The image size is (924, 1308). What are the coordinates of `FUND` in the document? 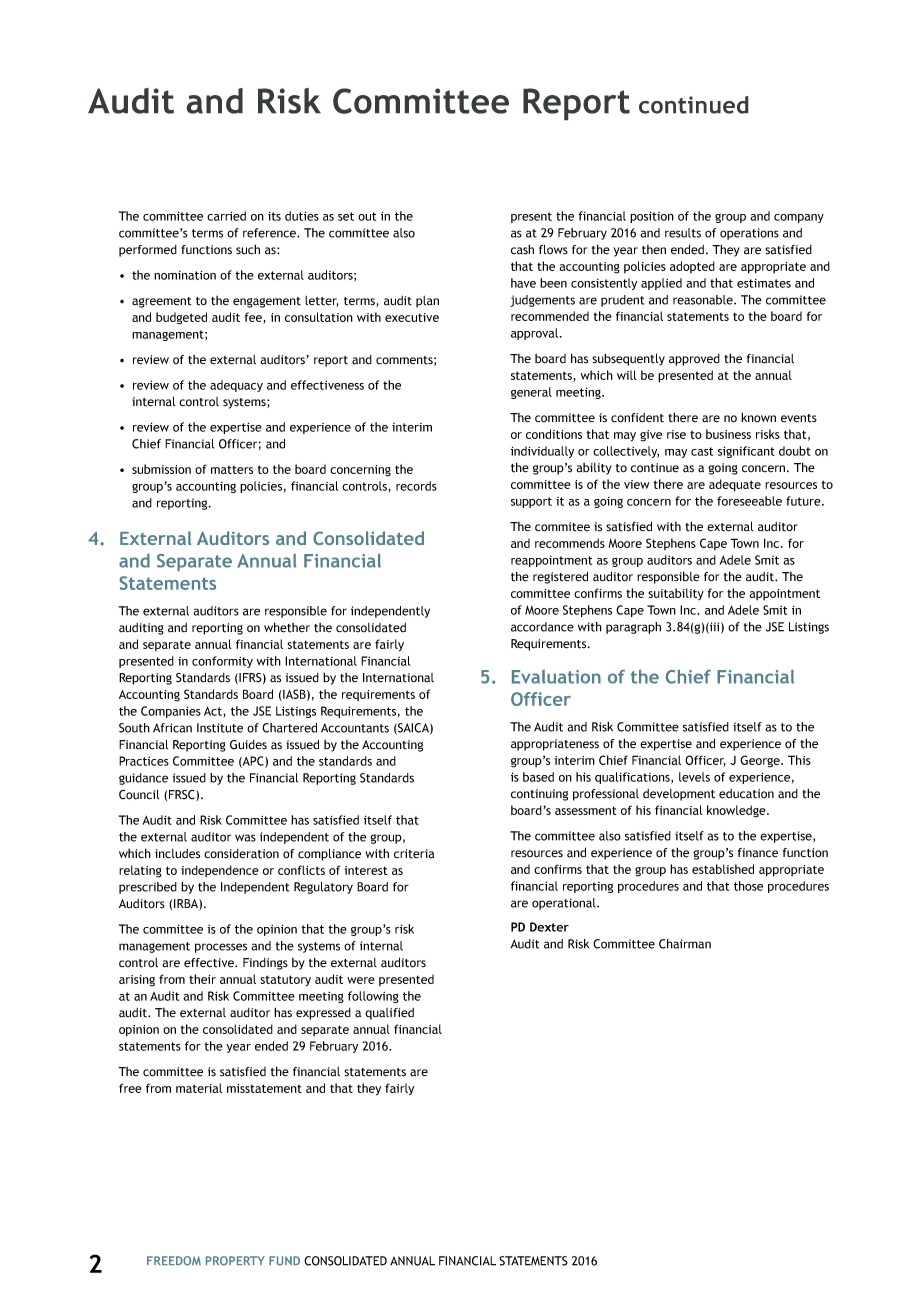 It's located at (284, 1261).
